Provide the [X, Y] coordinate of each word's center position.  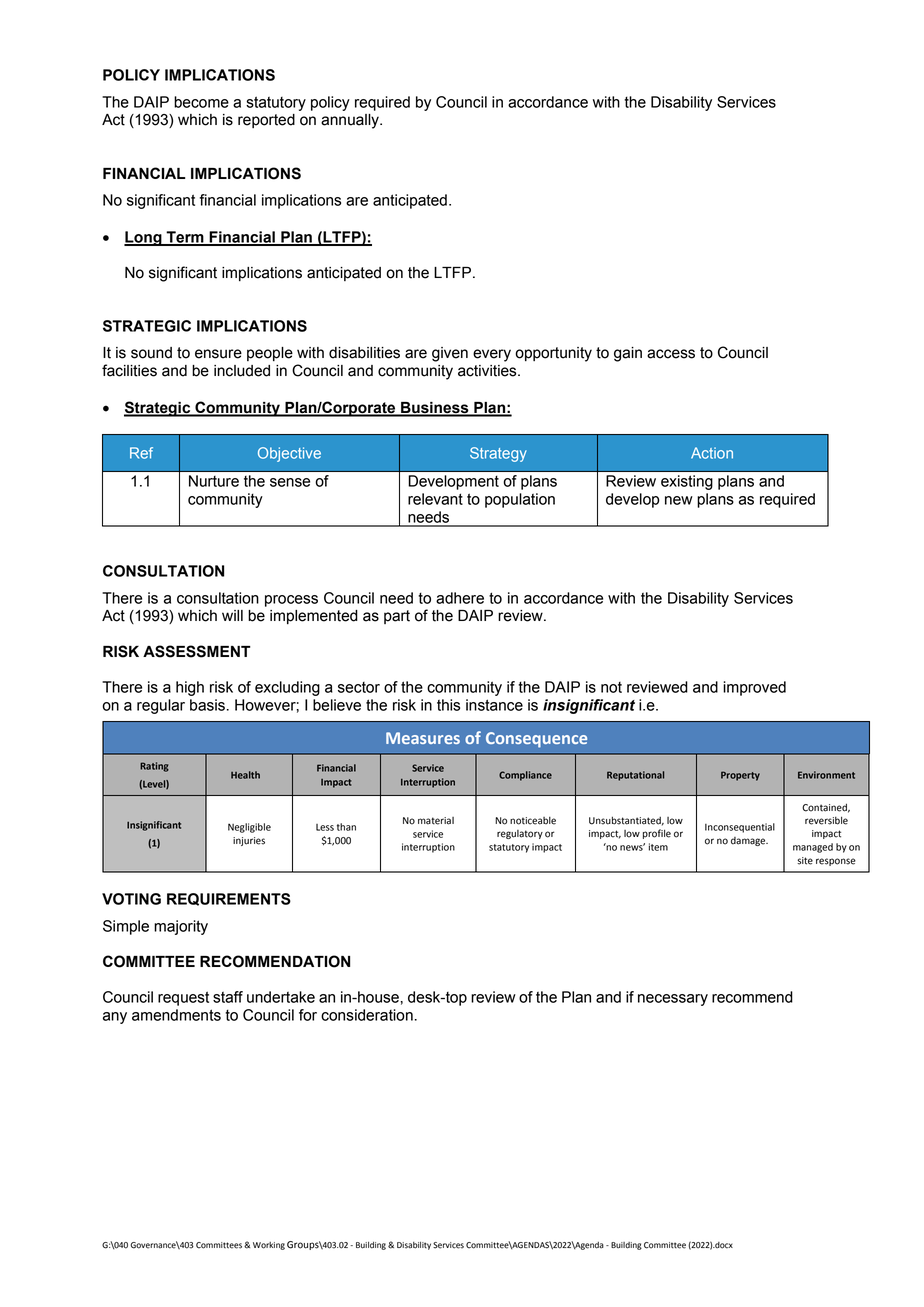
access [671, 354]
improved [754, 688]
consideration [367, 1015]
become [201, 102]
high [190, 688]
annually [351, 121]
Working [269, 1246]
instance [494, 705]
